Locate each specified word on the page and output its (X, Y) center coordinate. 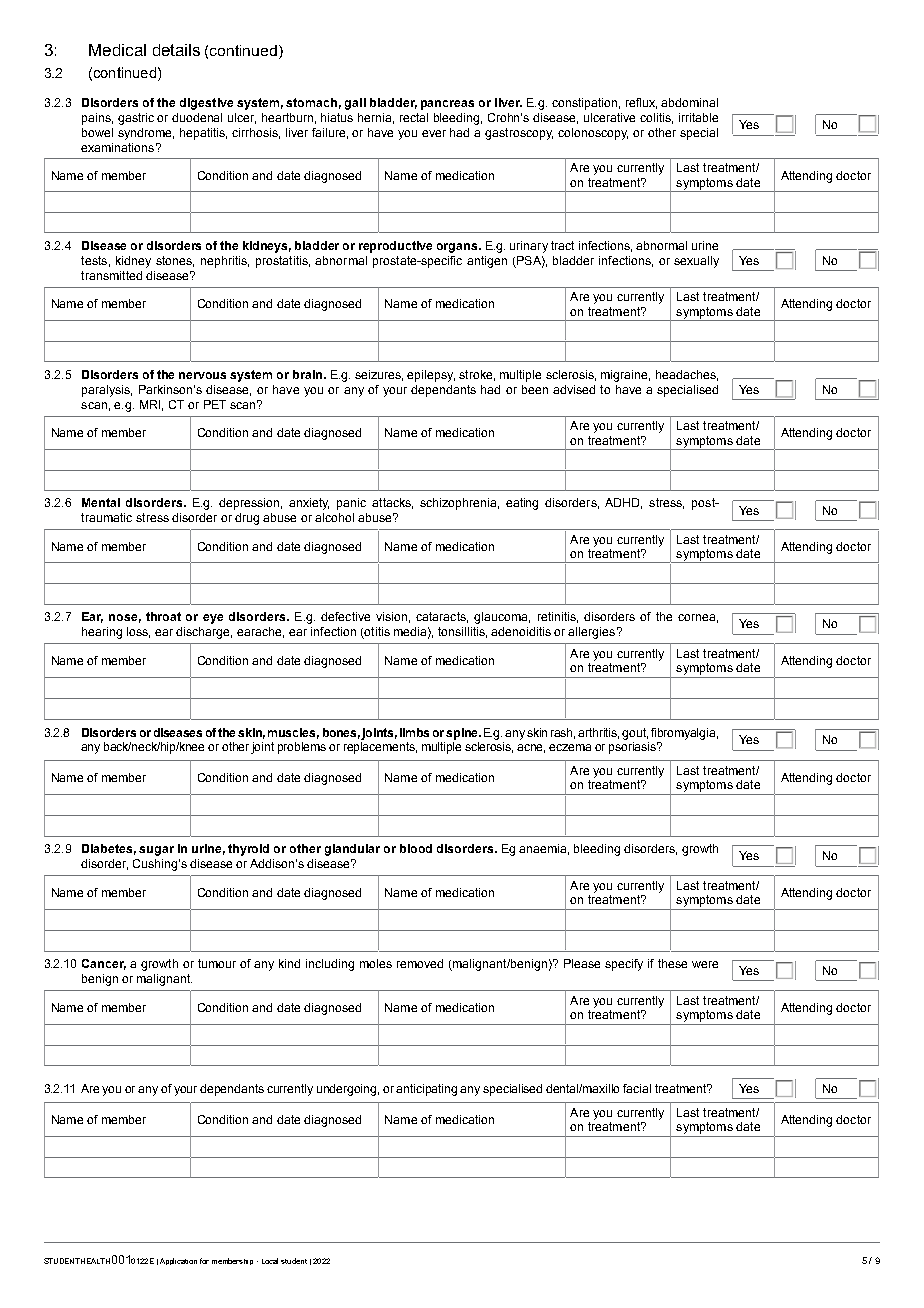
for (204, 1261)
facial (637, 1088)
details (176, 50)
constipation (584, 104)
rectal (414, 117)
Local (270, 1261)
